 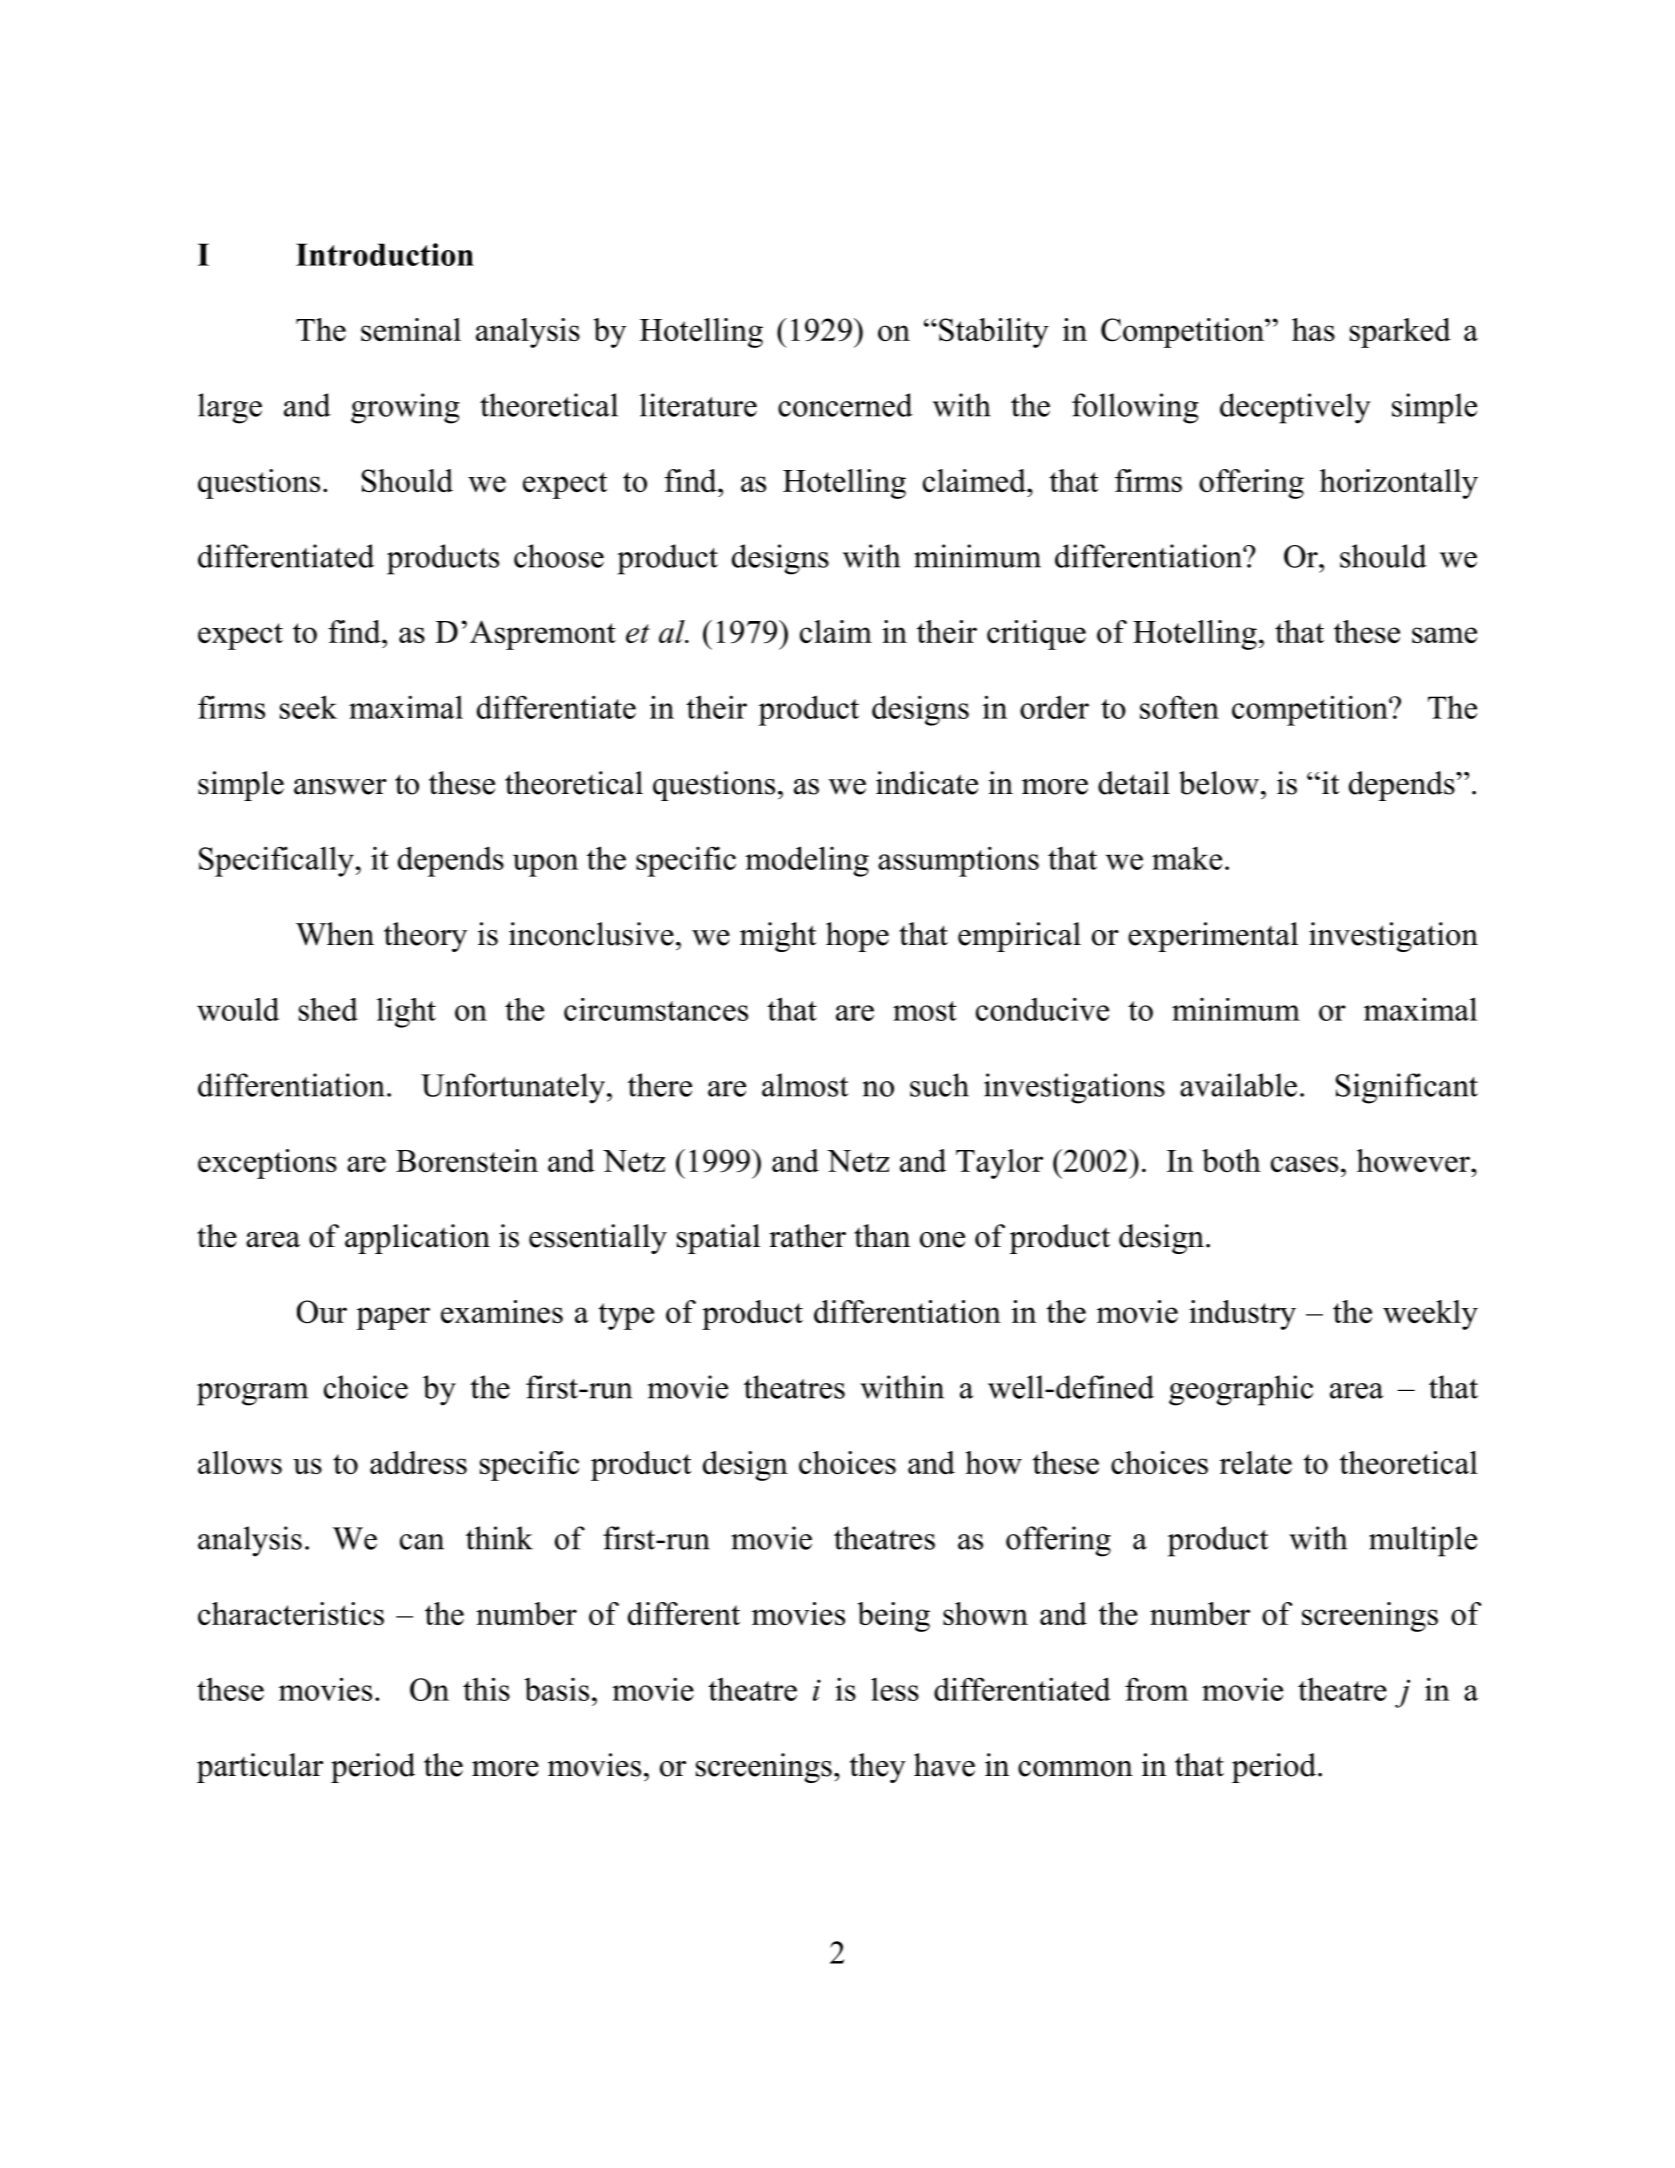 What do you see at coordinates (1313, 329) in the image?
I see `has` at bounding box center [1313, 329].
